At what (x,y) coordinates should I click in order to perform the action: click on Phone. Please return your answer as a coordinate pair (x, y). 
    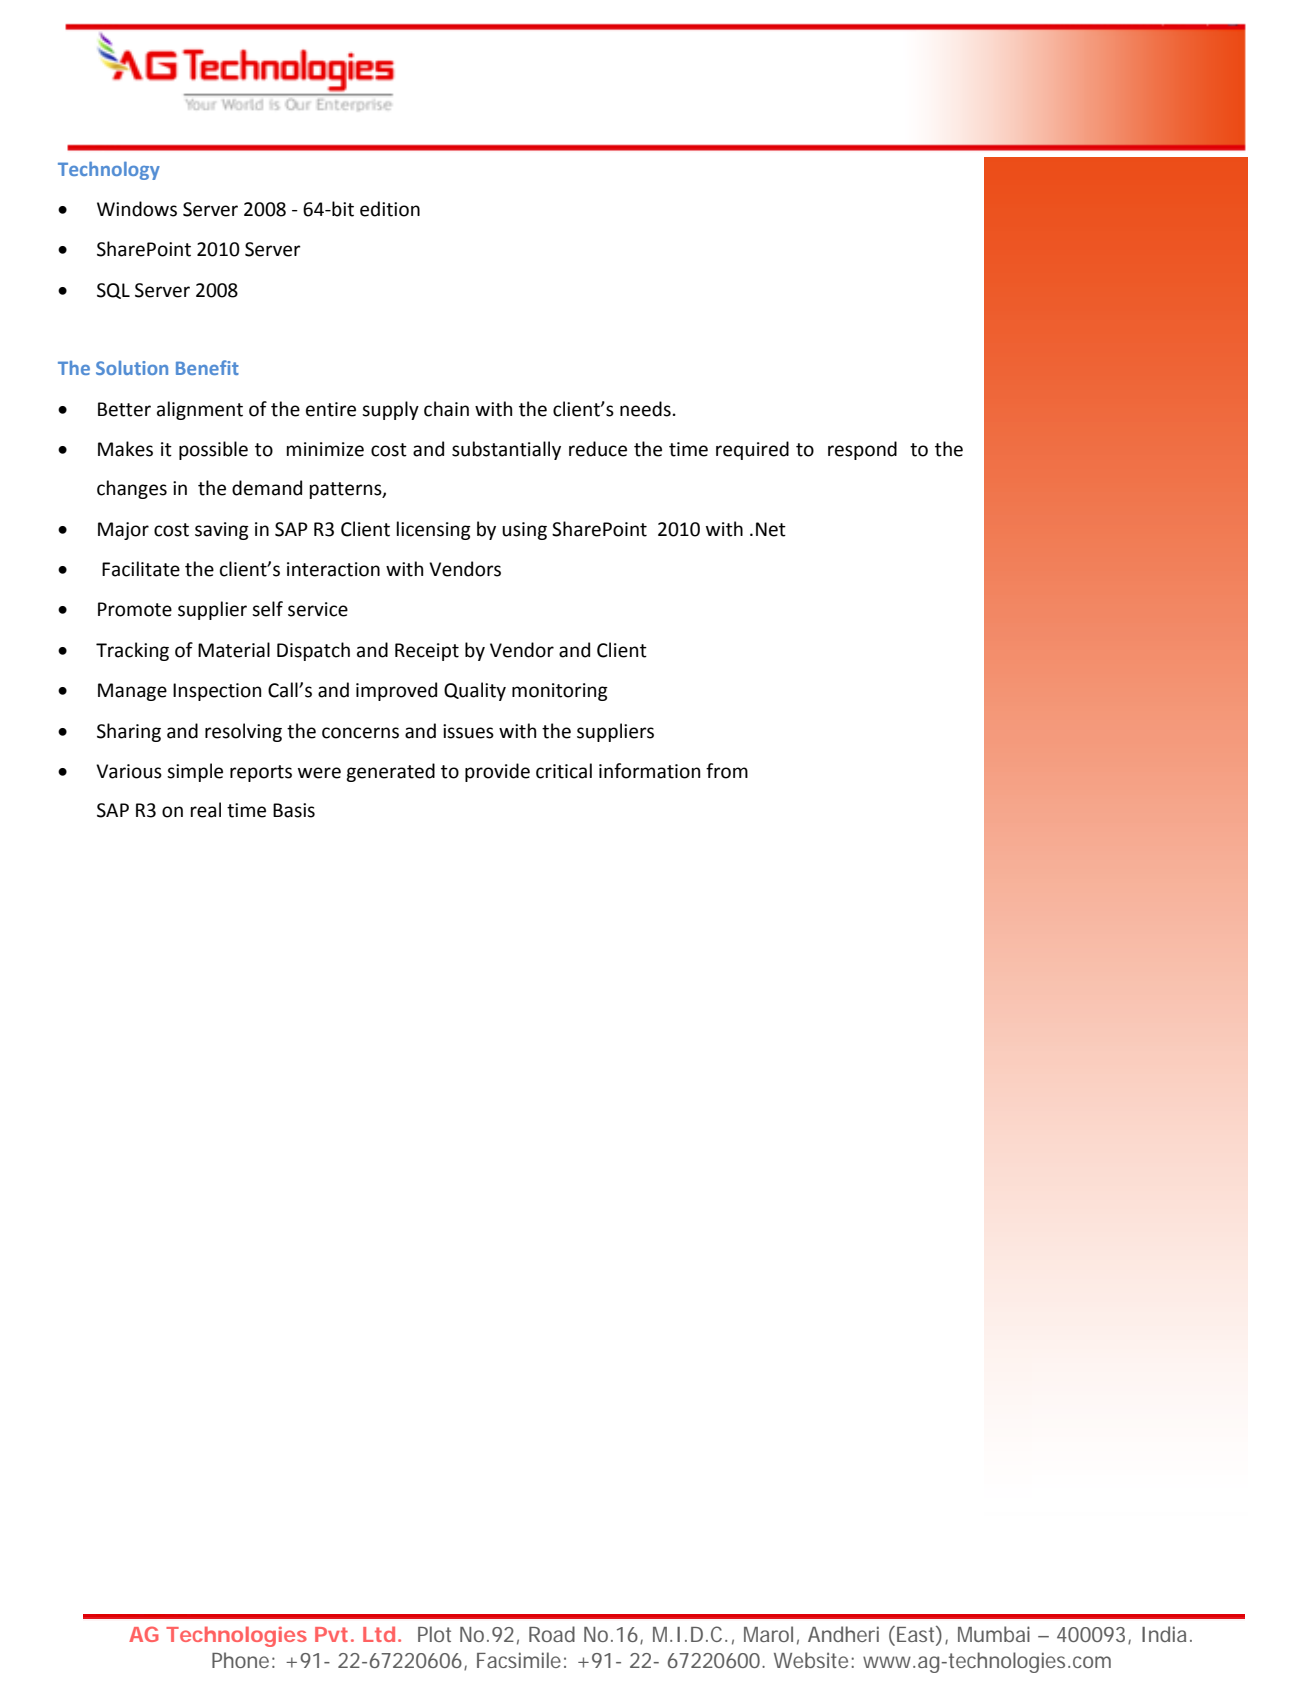
    Looking at the image, I should click on (240, 1660).
